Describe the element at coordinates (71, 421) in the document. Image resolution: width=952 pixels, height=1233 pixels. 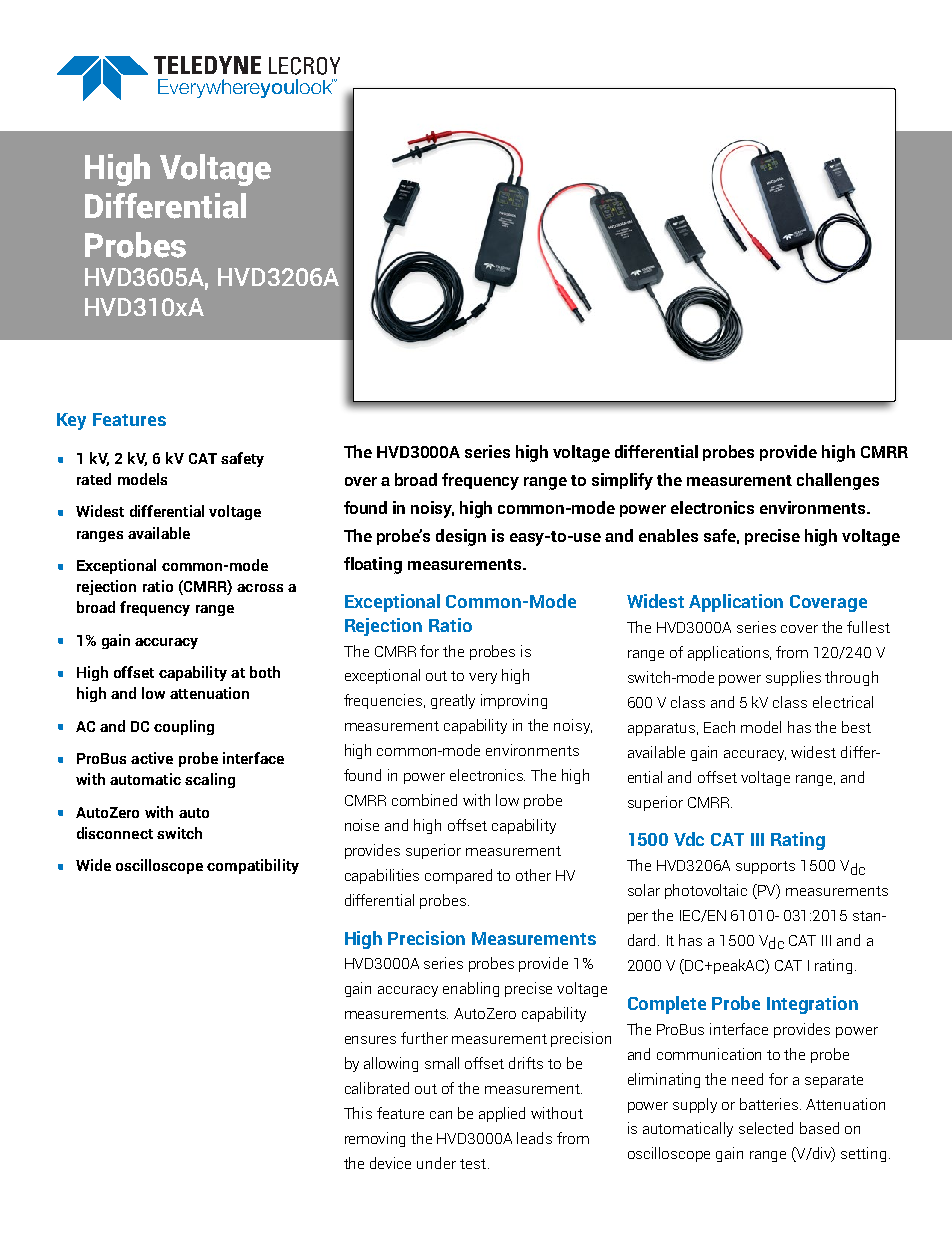
I see `Key` at that location.
